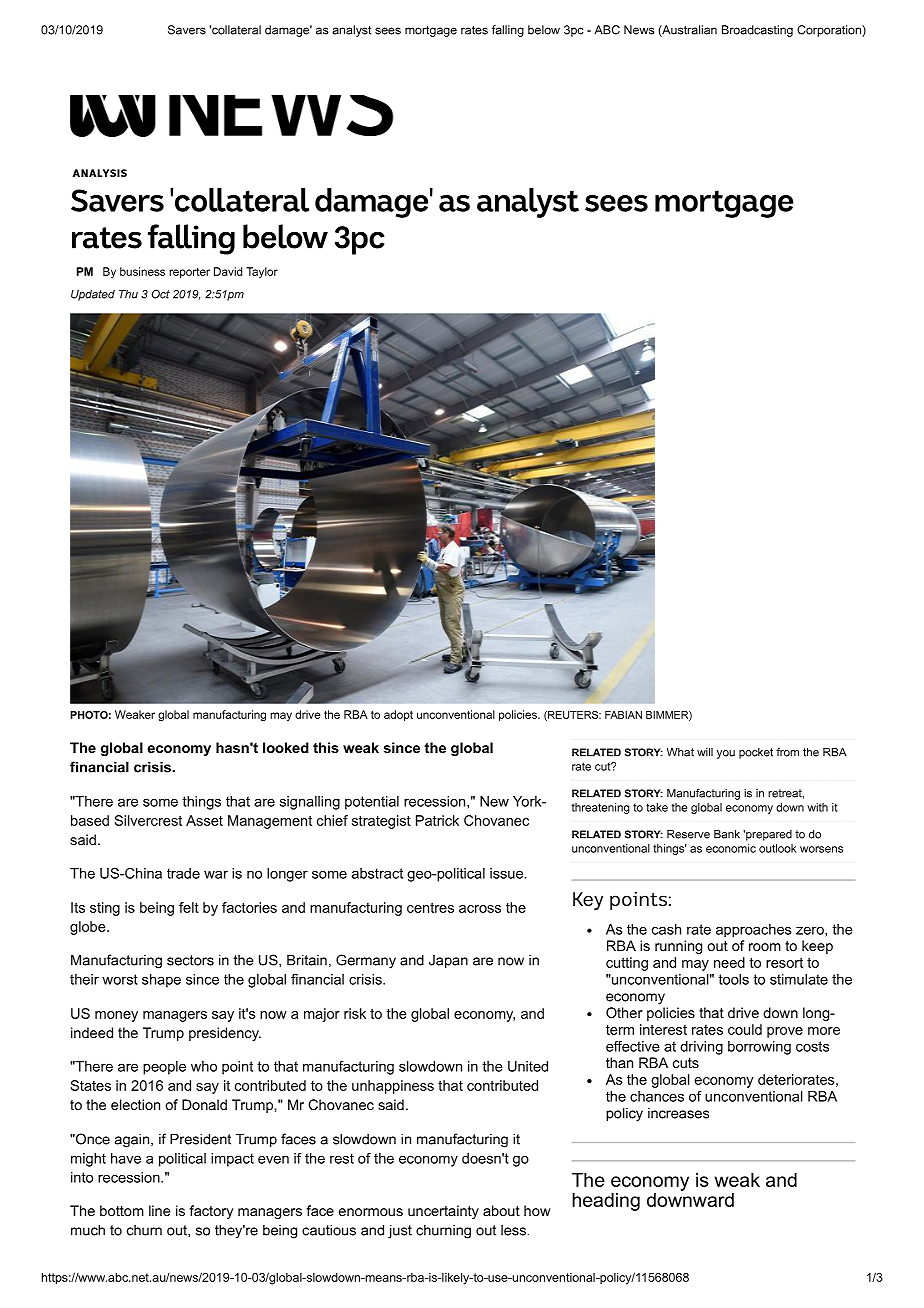  What do you see at coordinates (228, 271) in the screenshot?
I see `David` at bounding box center [228, 271].
